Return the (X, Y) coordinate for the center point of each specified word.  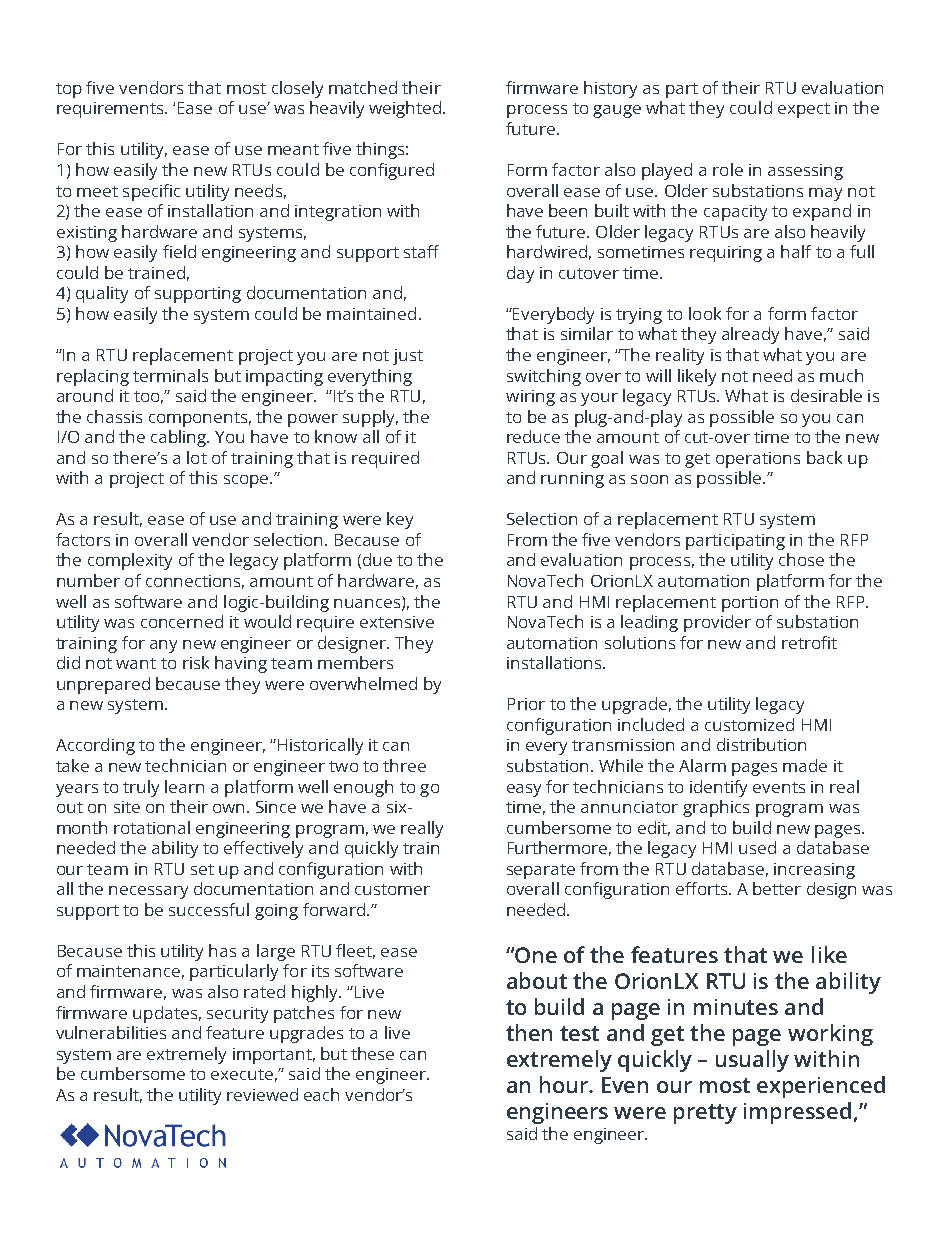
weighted (406, 109)
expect (804, 110)
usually (752, 1061)
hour (565, 1084)
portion (750, 604)
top (69, 90)
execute (242, 1074)
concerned (182, 621)
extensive (397, 622)
